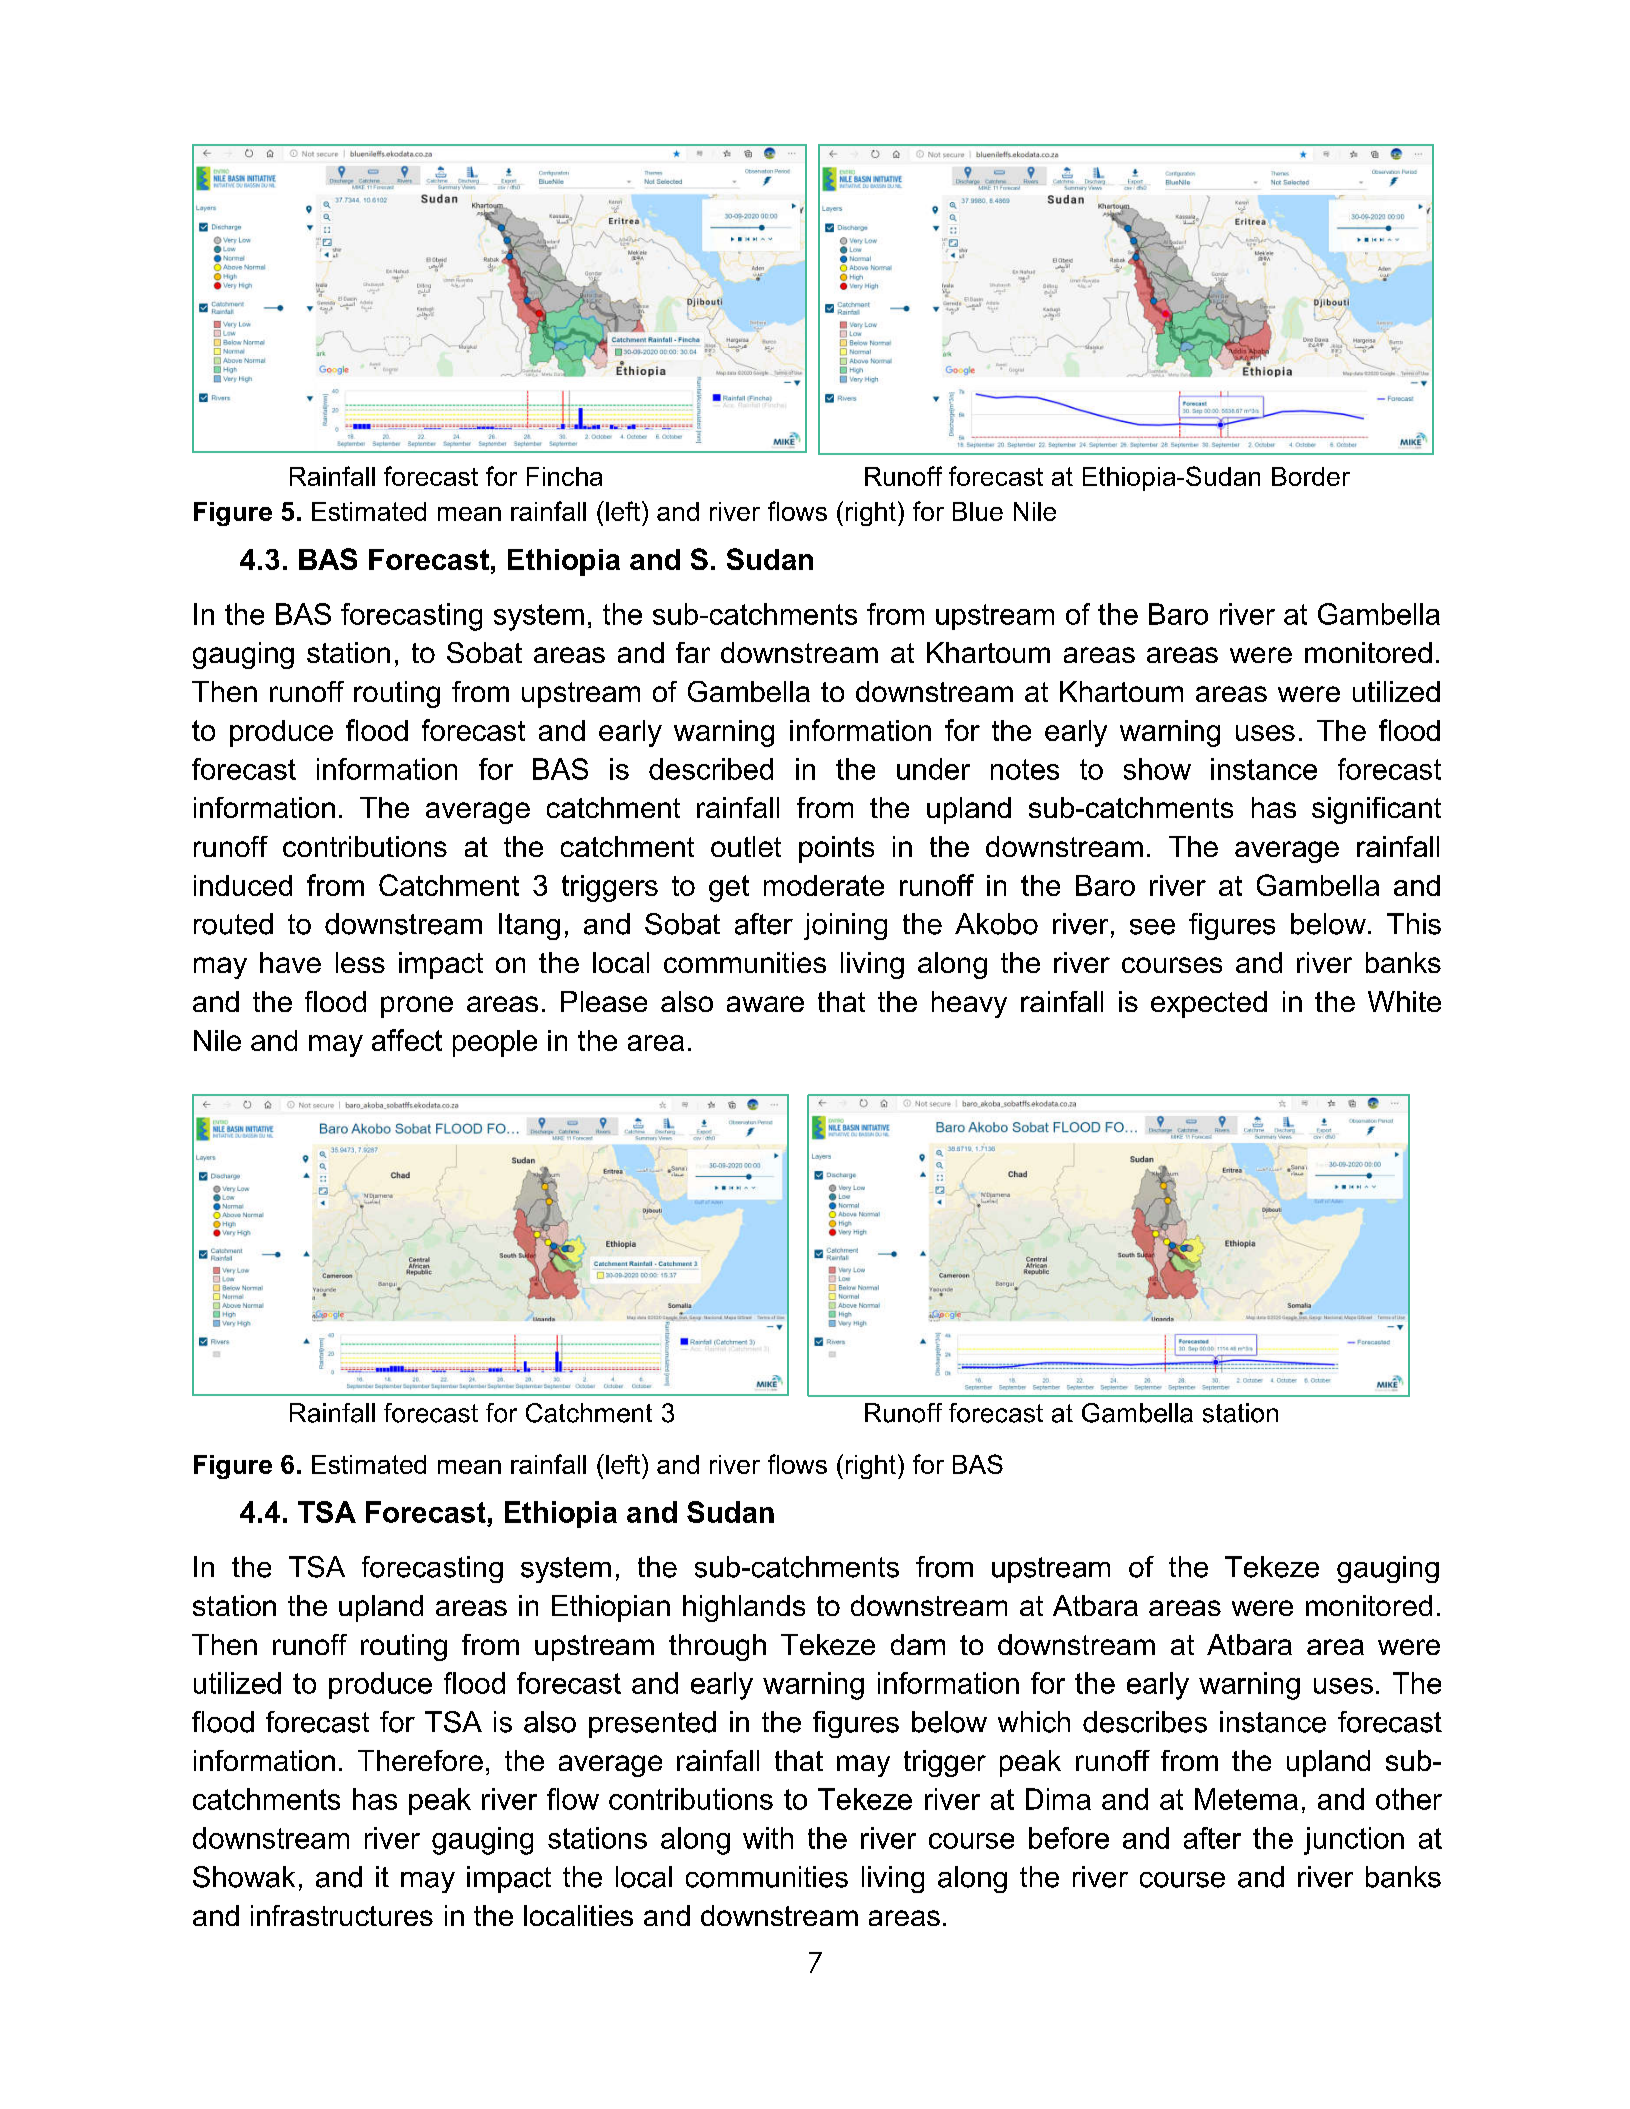  Describe the element at coordinates (342, 1915) in the image. I see `infrastructures` at that location.
